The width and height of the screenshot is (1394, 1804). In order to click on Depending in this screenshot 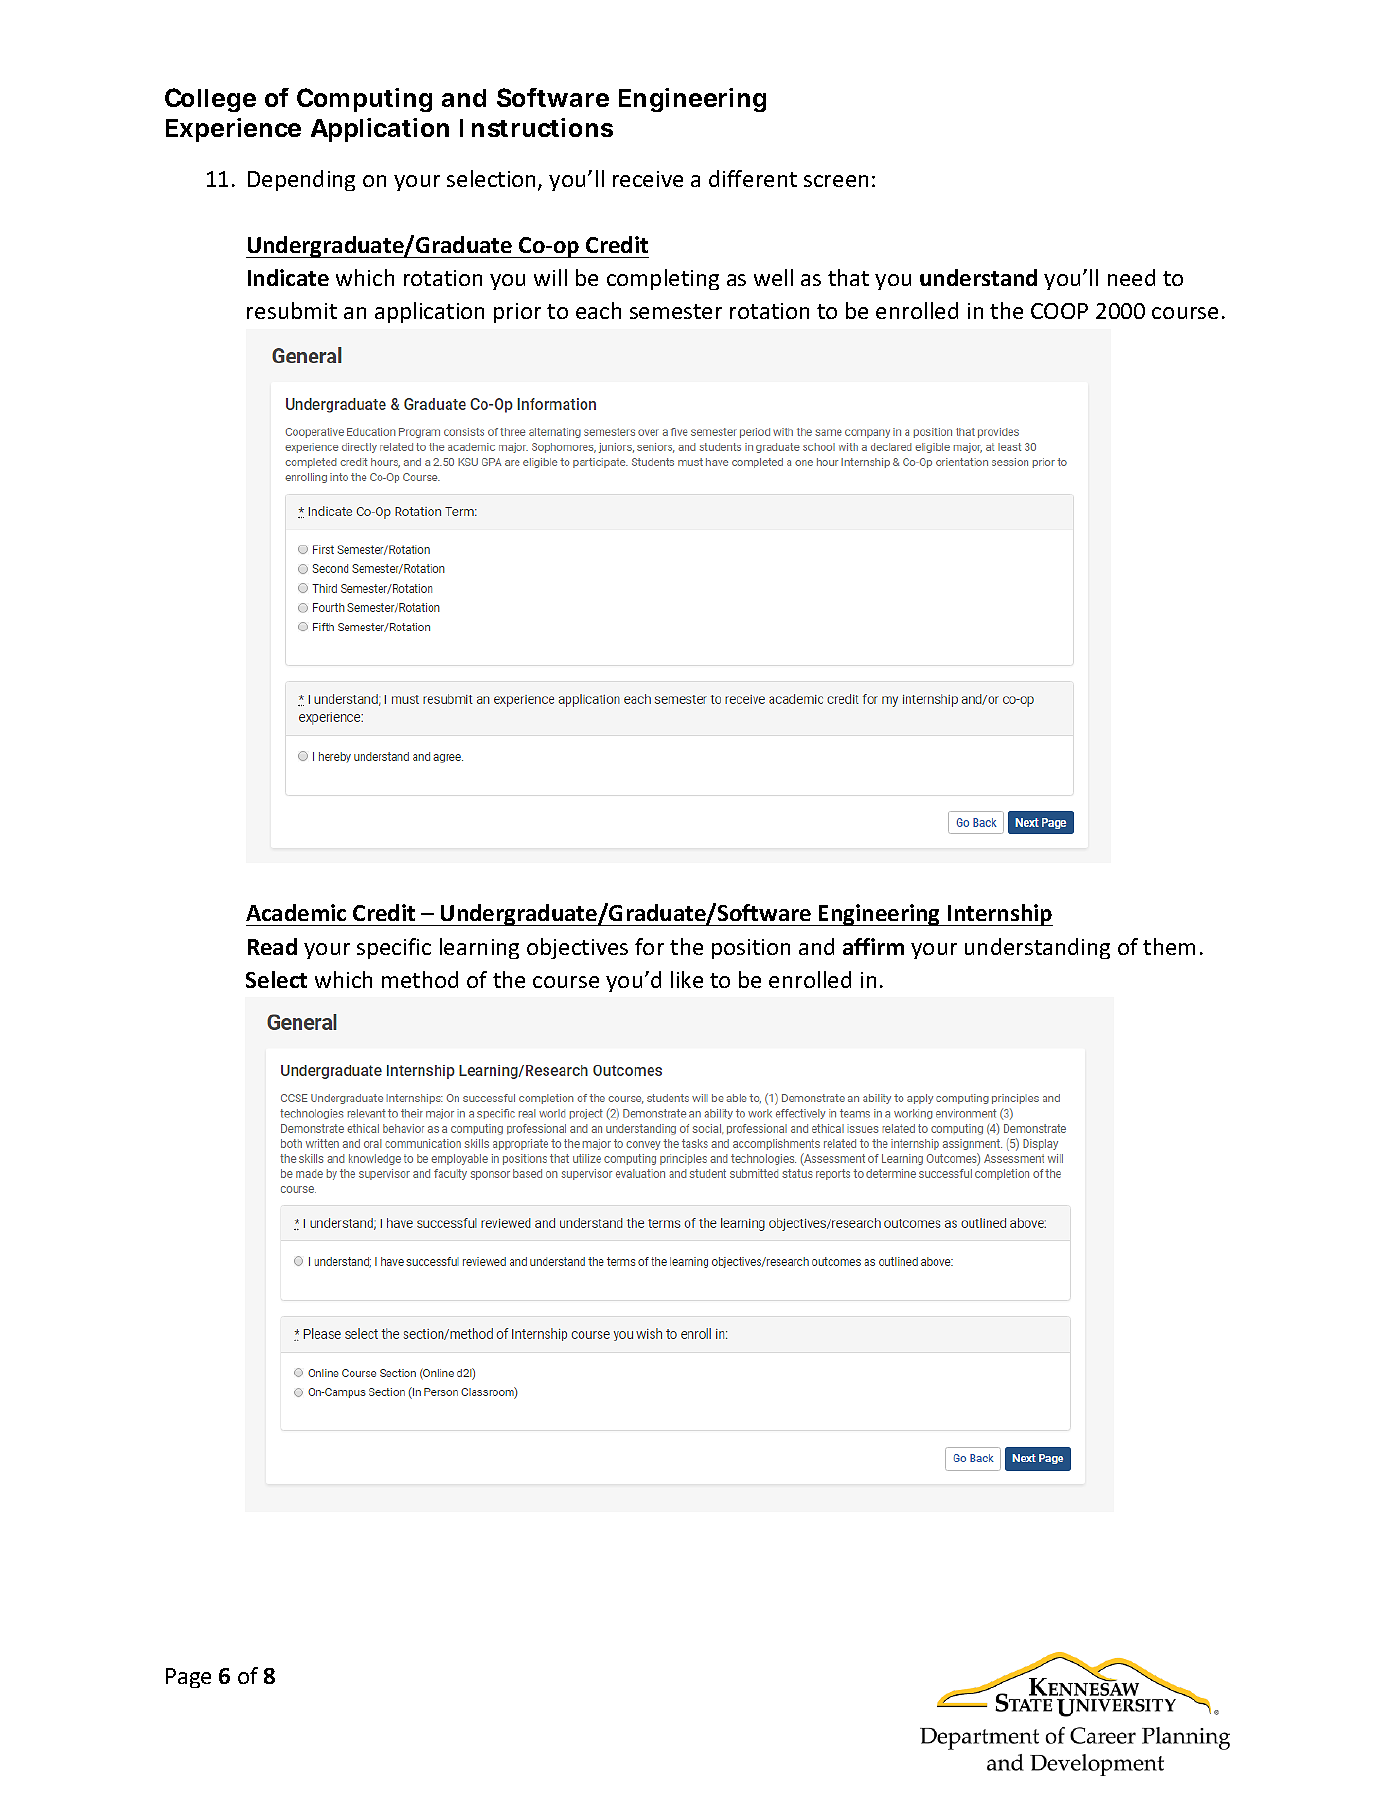, I will do `click(301, 180)`.
